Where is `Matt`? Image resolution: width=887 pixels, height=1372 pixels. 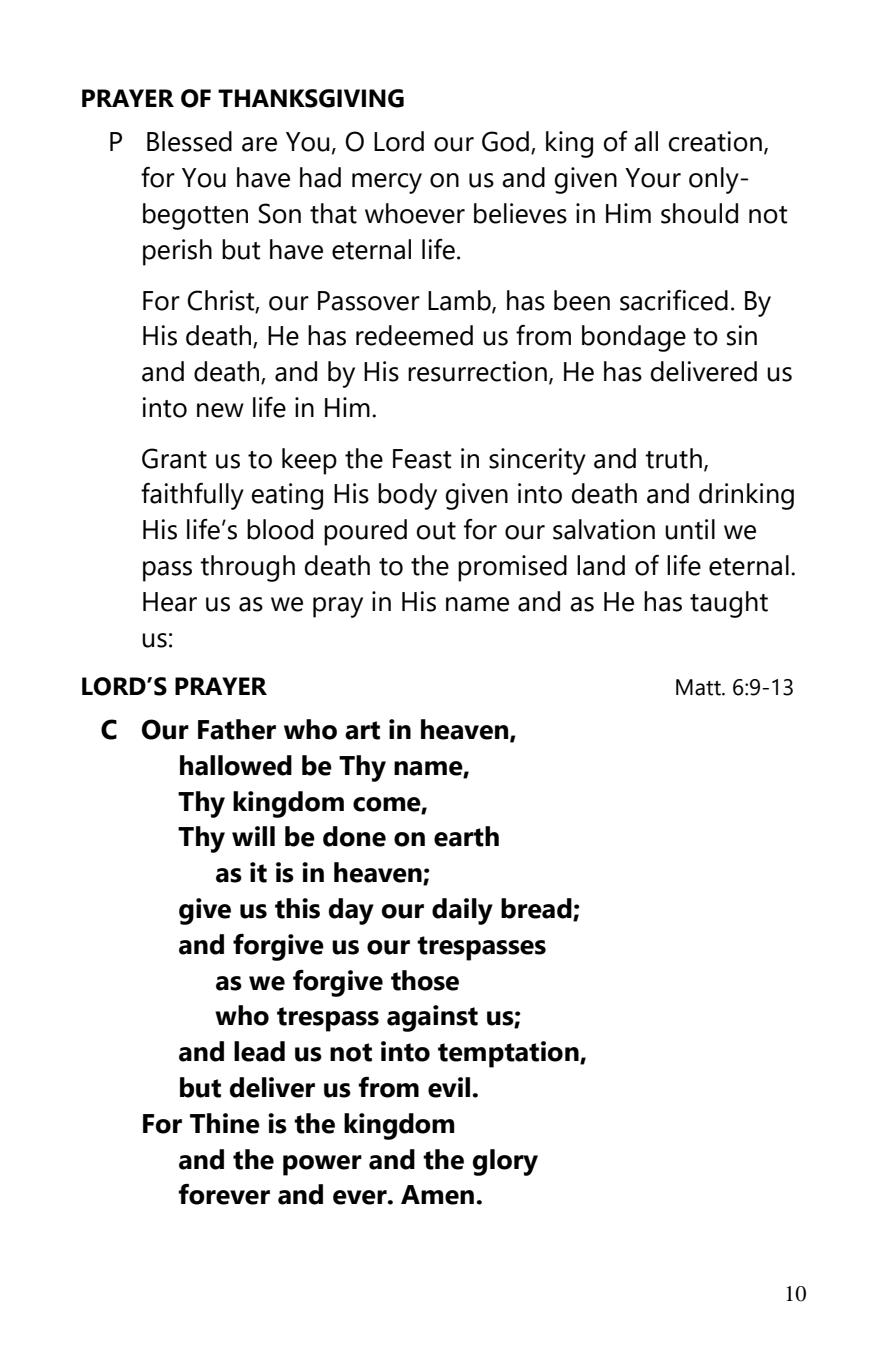 Matt is located at coordinates (699, 687).
